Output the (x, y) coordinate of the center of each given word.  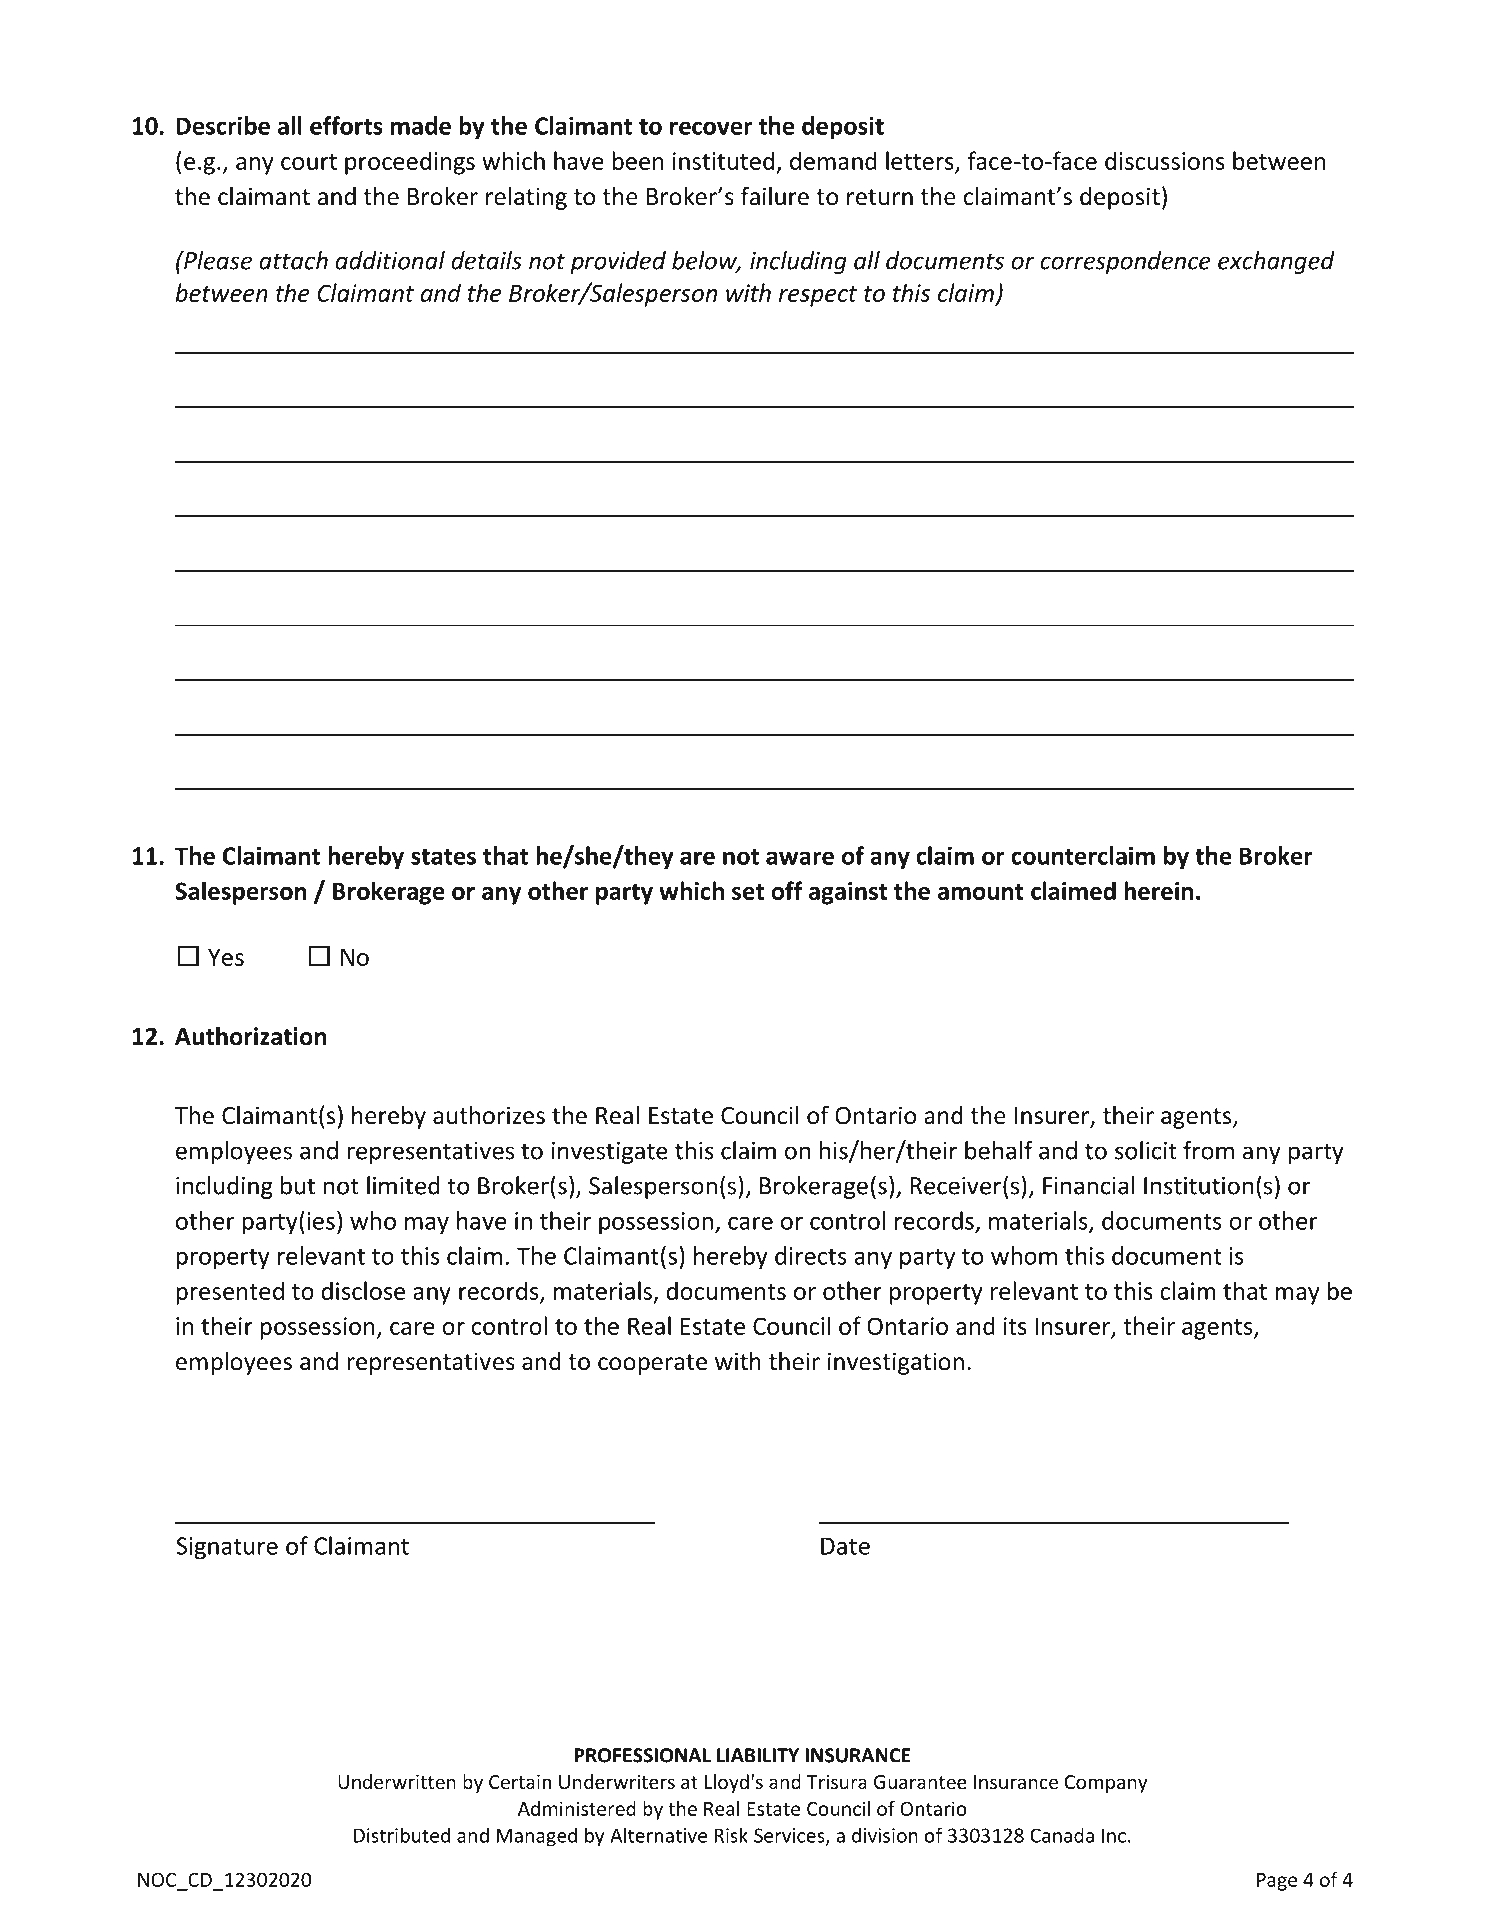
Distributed (402, 1835)
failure (775, 196)
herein (1158, 890)
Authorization (250, 1036)
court (309, 162)
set (748, 892)
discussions (1165, 160)
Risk (731, 1835)
